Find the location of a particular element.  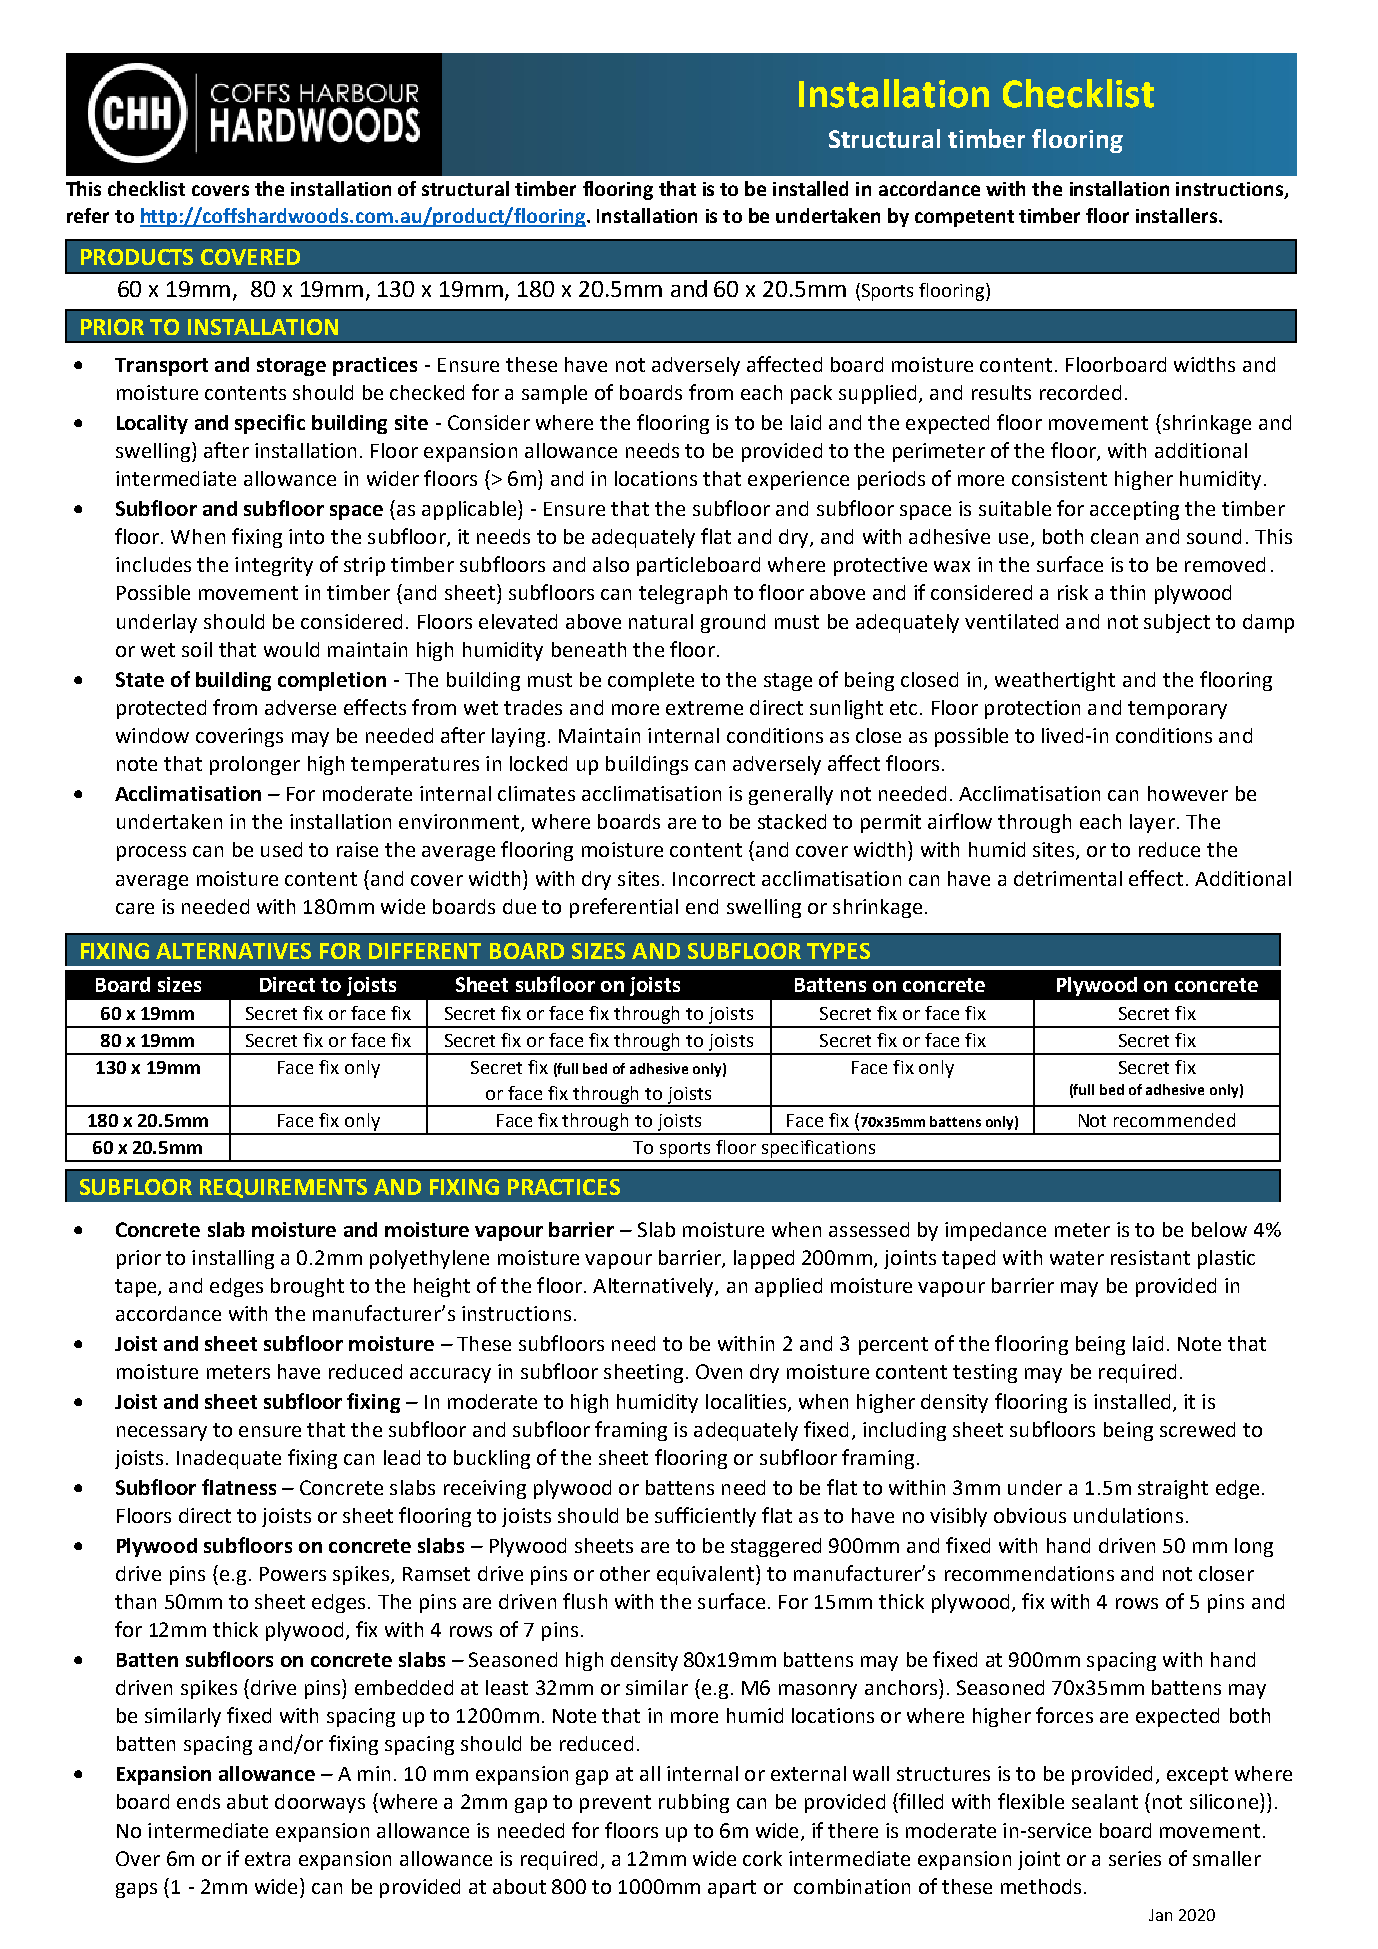

resistant is located at coordinates (1150, 1257).
